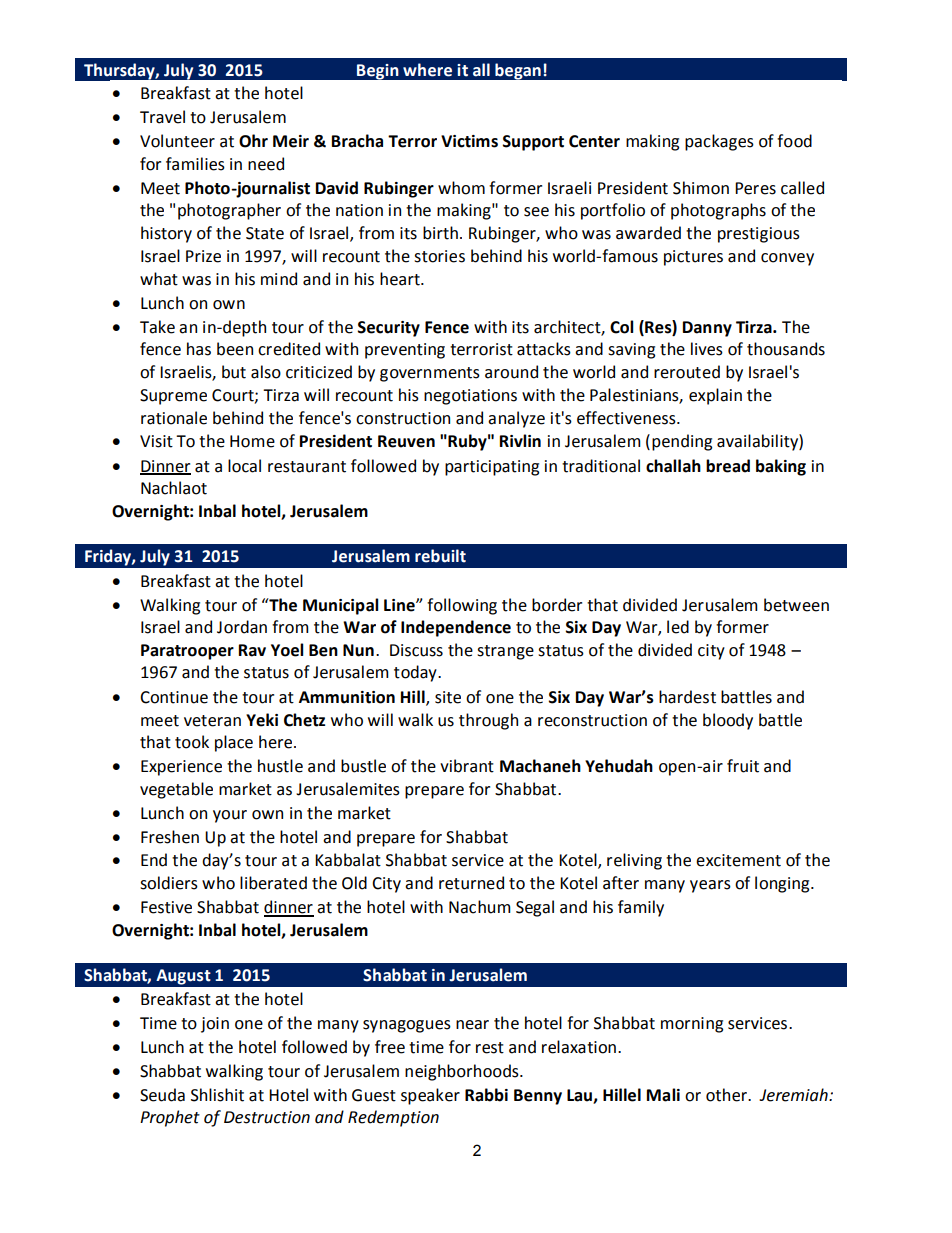 This document has height=1233, width=952. Describe the element at coordinates (719, 142) in the document. I see `packages` at that location.
